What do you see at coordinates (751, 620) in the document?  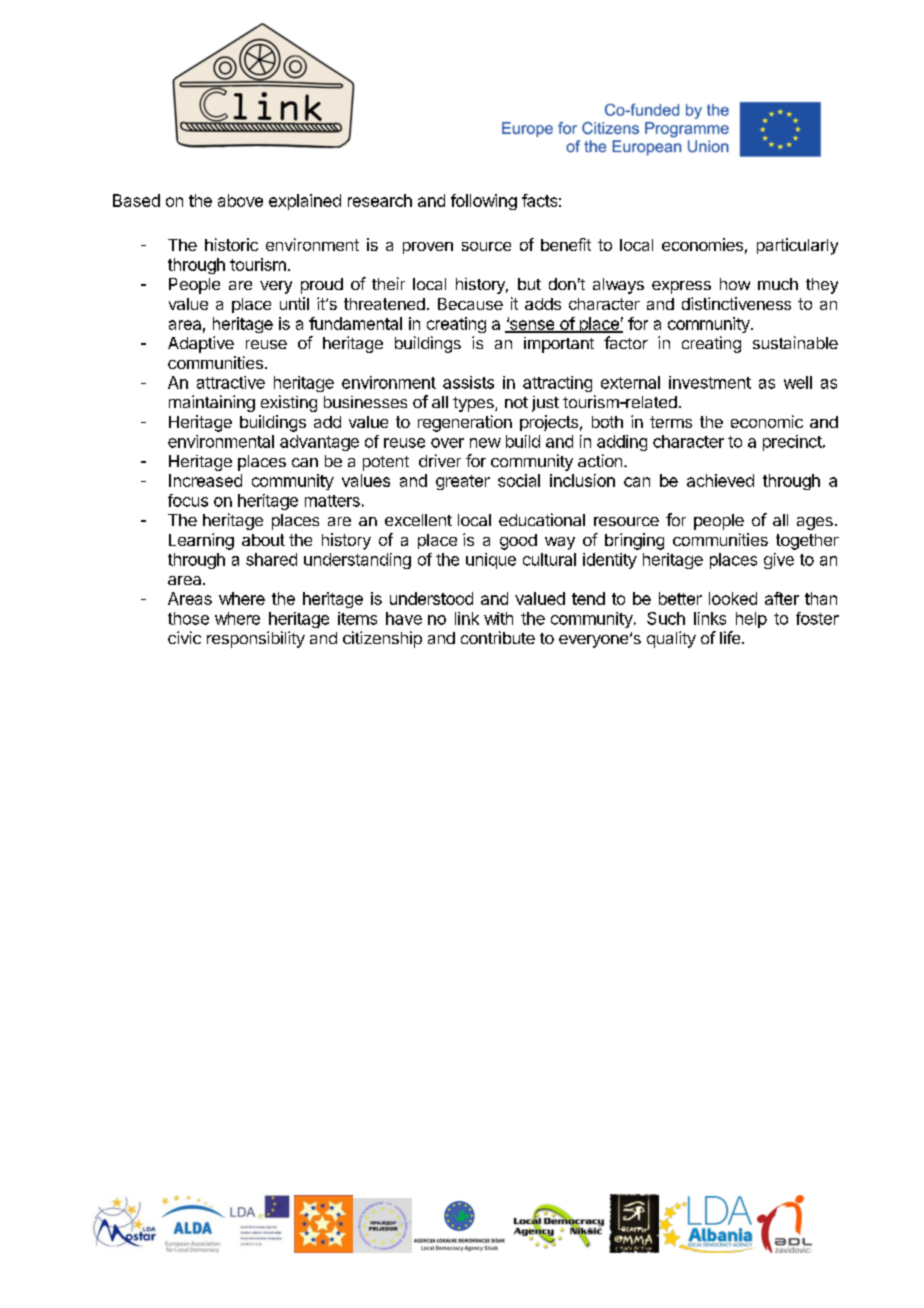 I see `help` at bounding box center [751, 620].
